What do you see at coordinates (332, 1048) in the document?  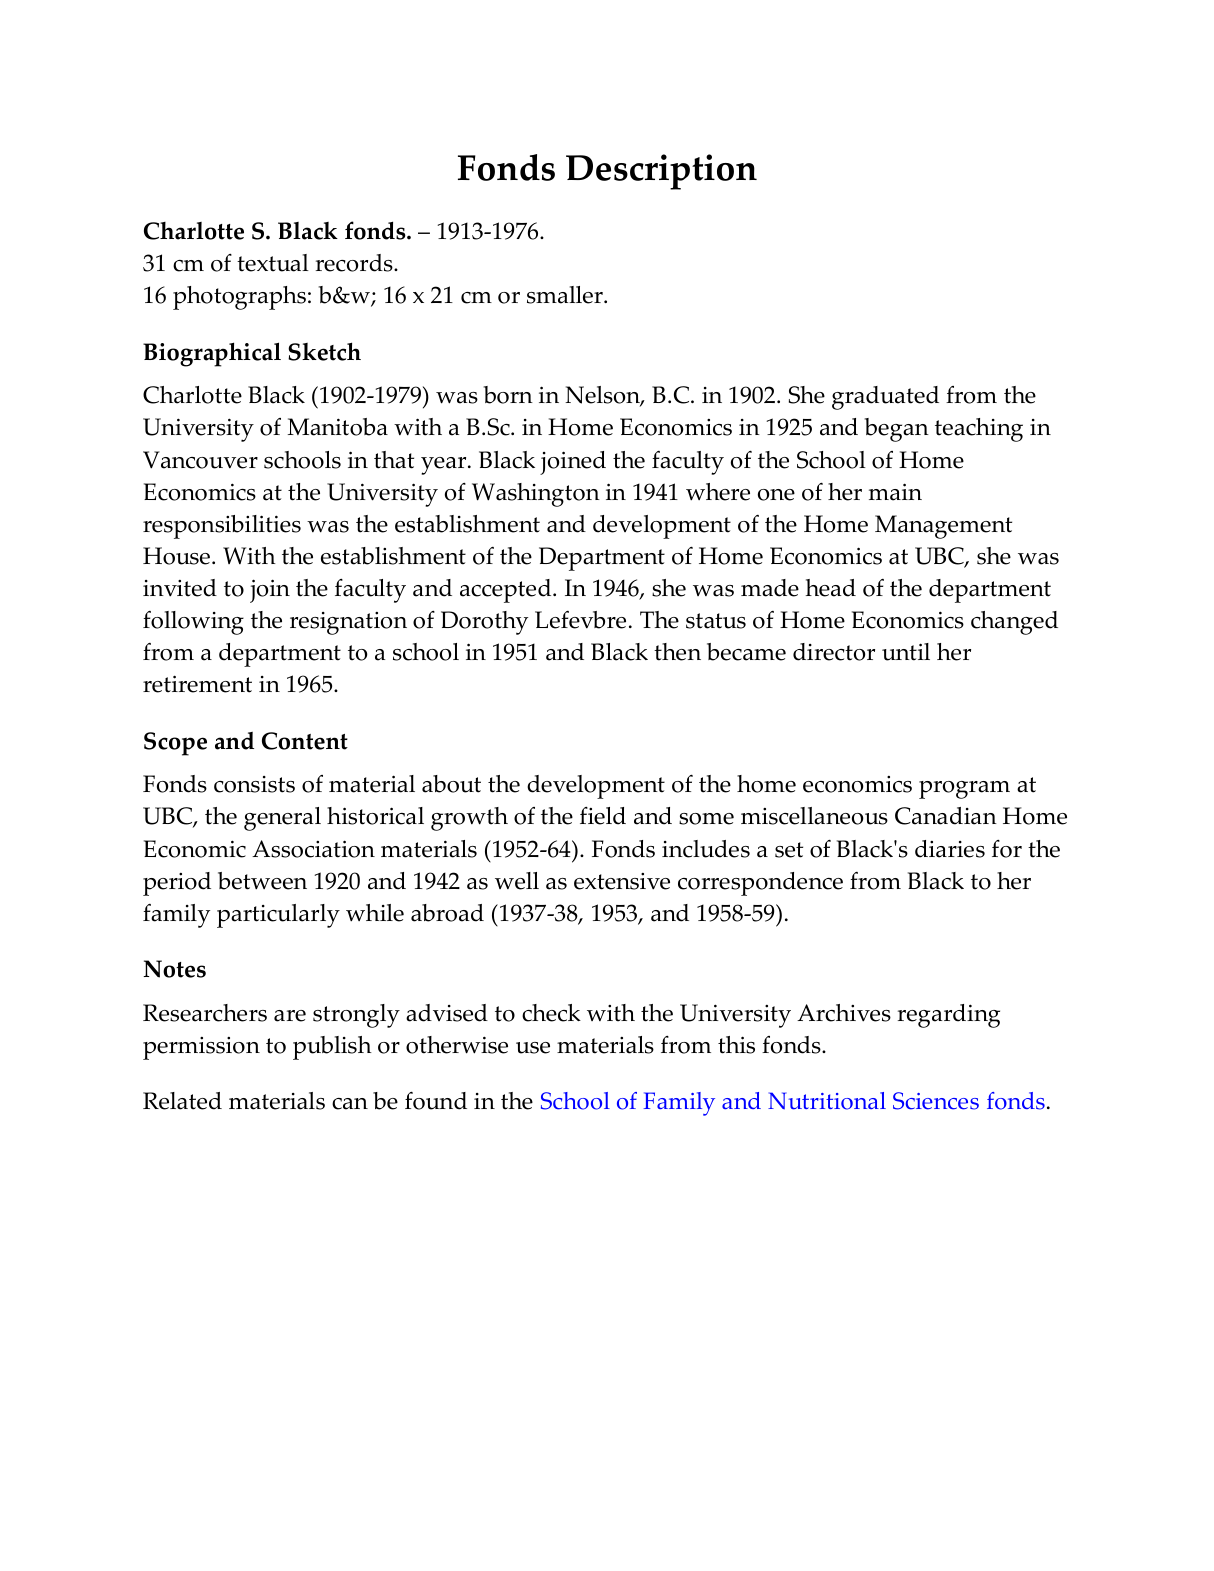 I see `publish` at bounding box center [332, 1048].
